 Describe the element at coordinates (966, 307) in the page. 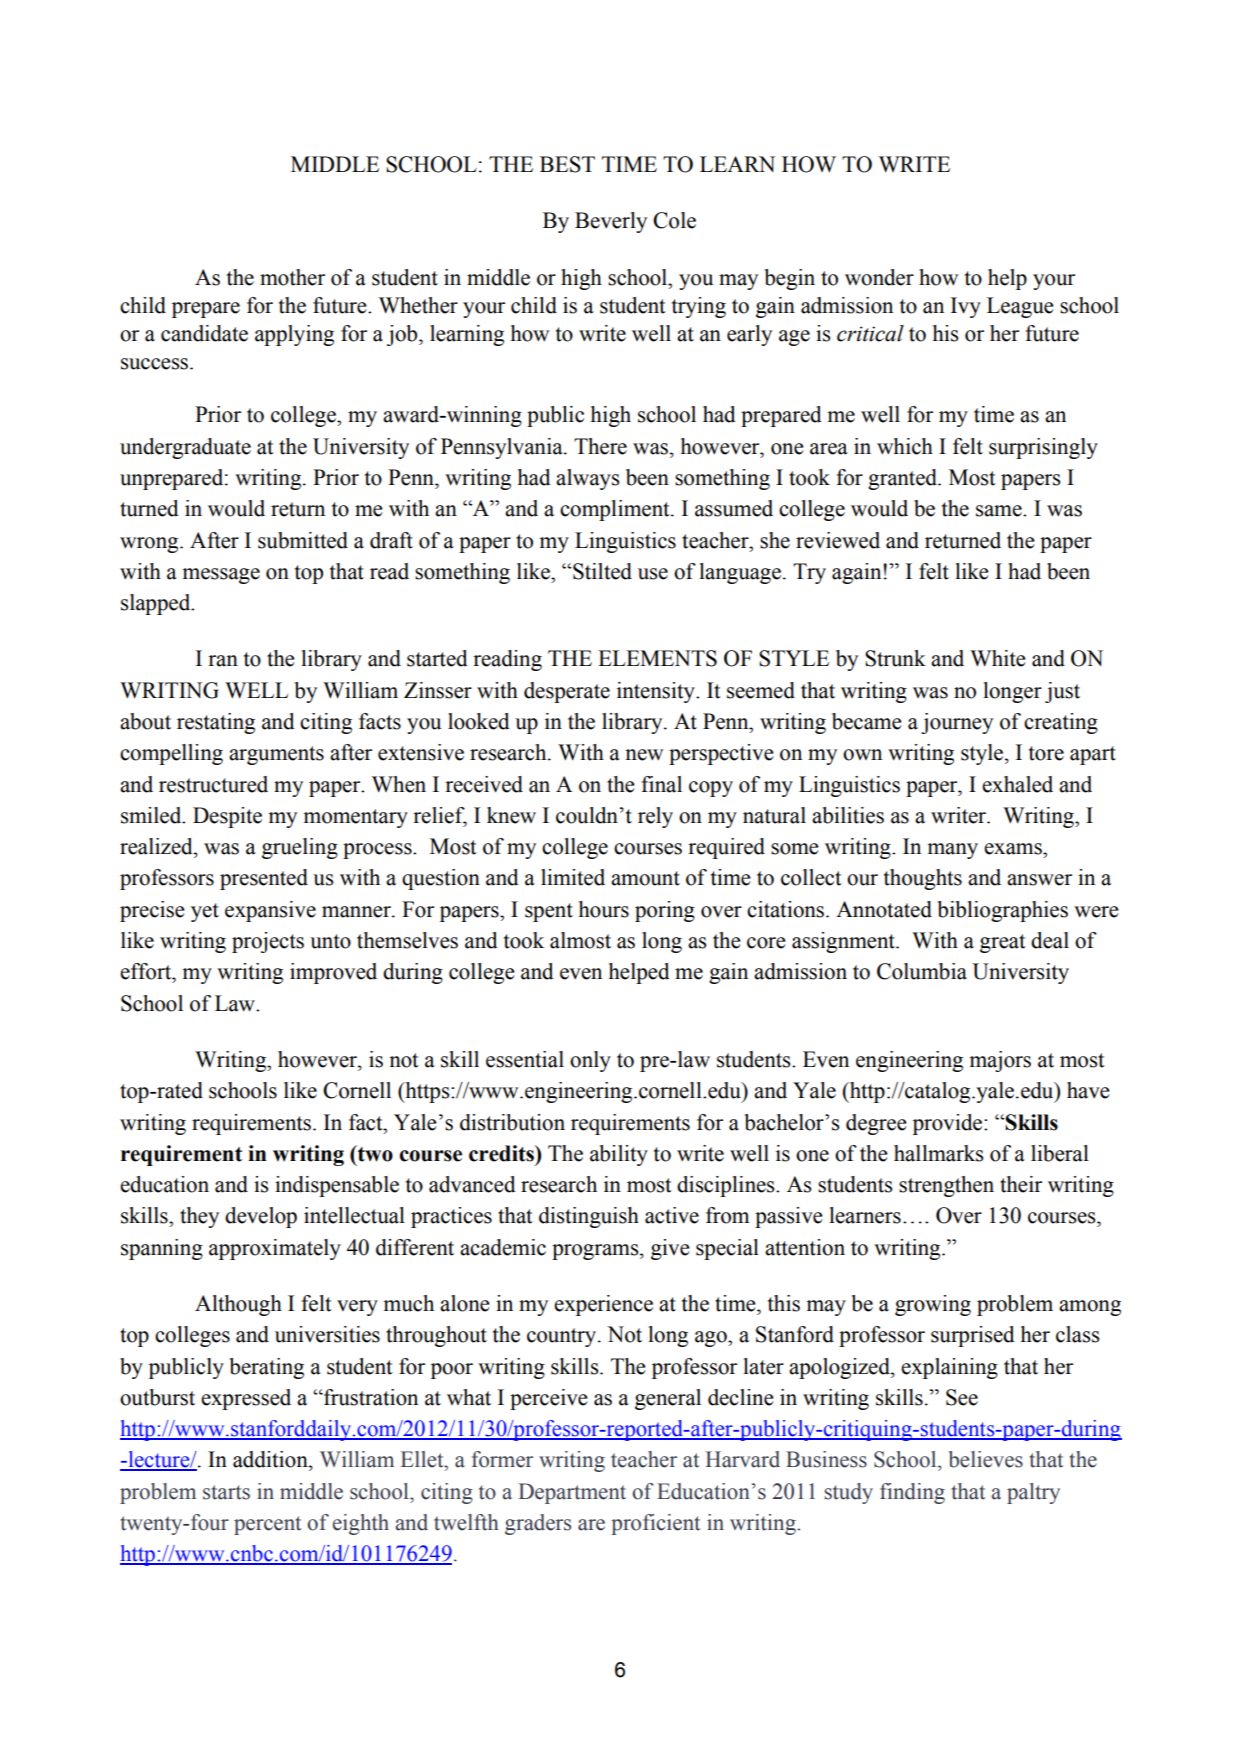

I see `Ivy` at that location.
